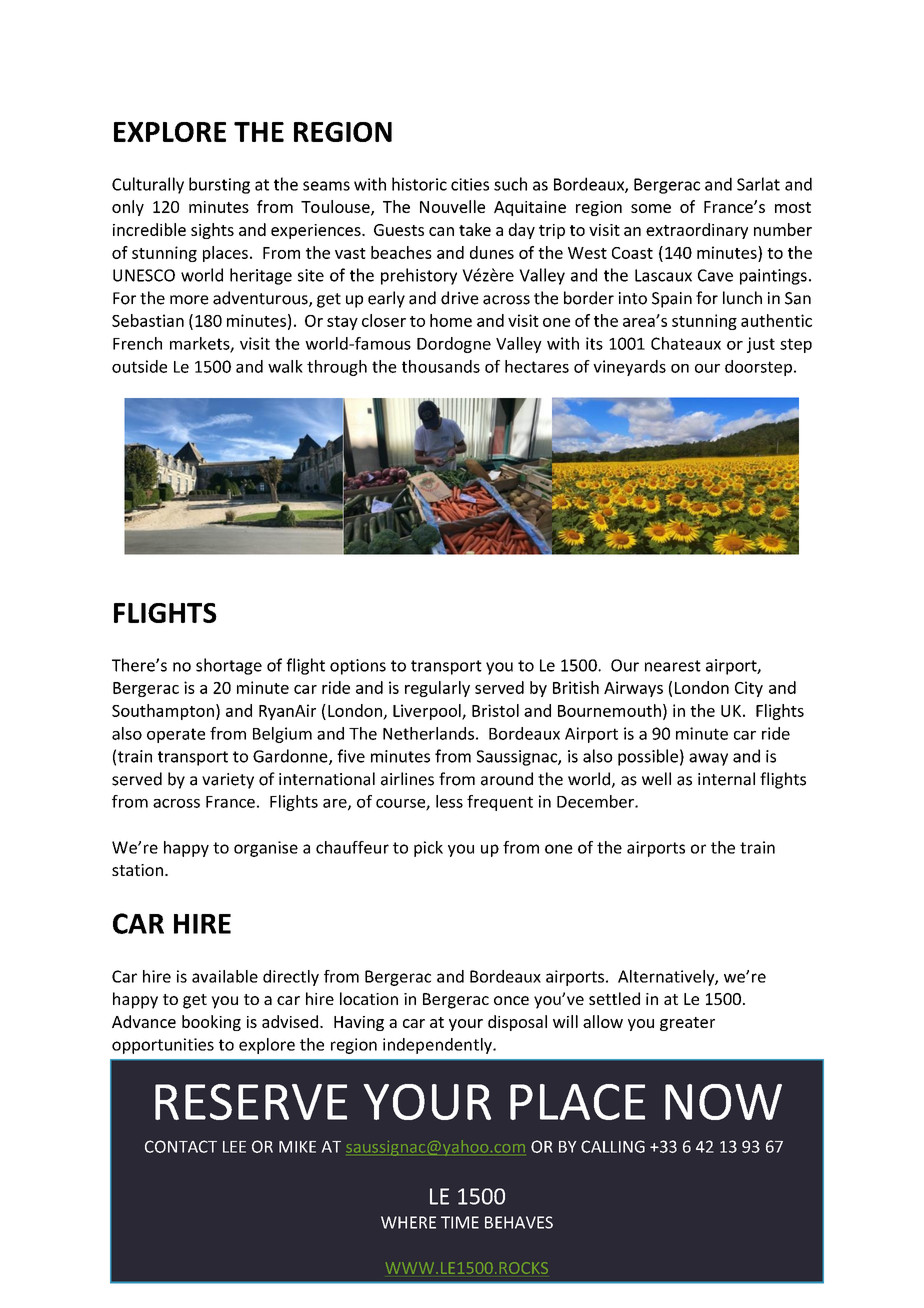  Describe the element at coordinates (225, 976) in the document. I see `available` at that location.
